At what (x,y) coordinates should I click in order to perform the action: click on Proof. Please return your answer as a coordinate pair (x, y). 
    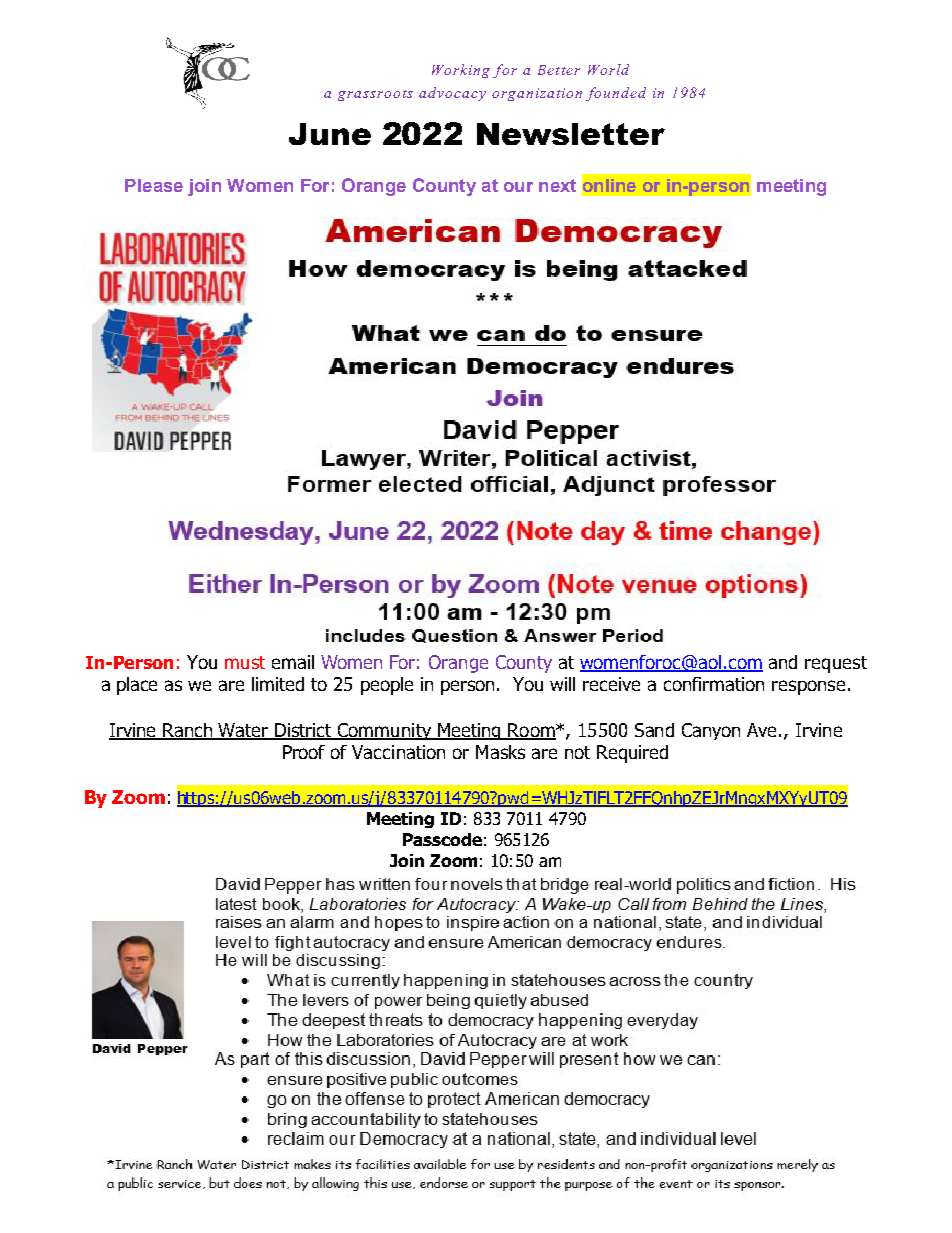
    Looking at the image, I should click on (304, 752).
